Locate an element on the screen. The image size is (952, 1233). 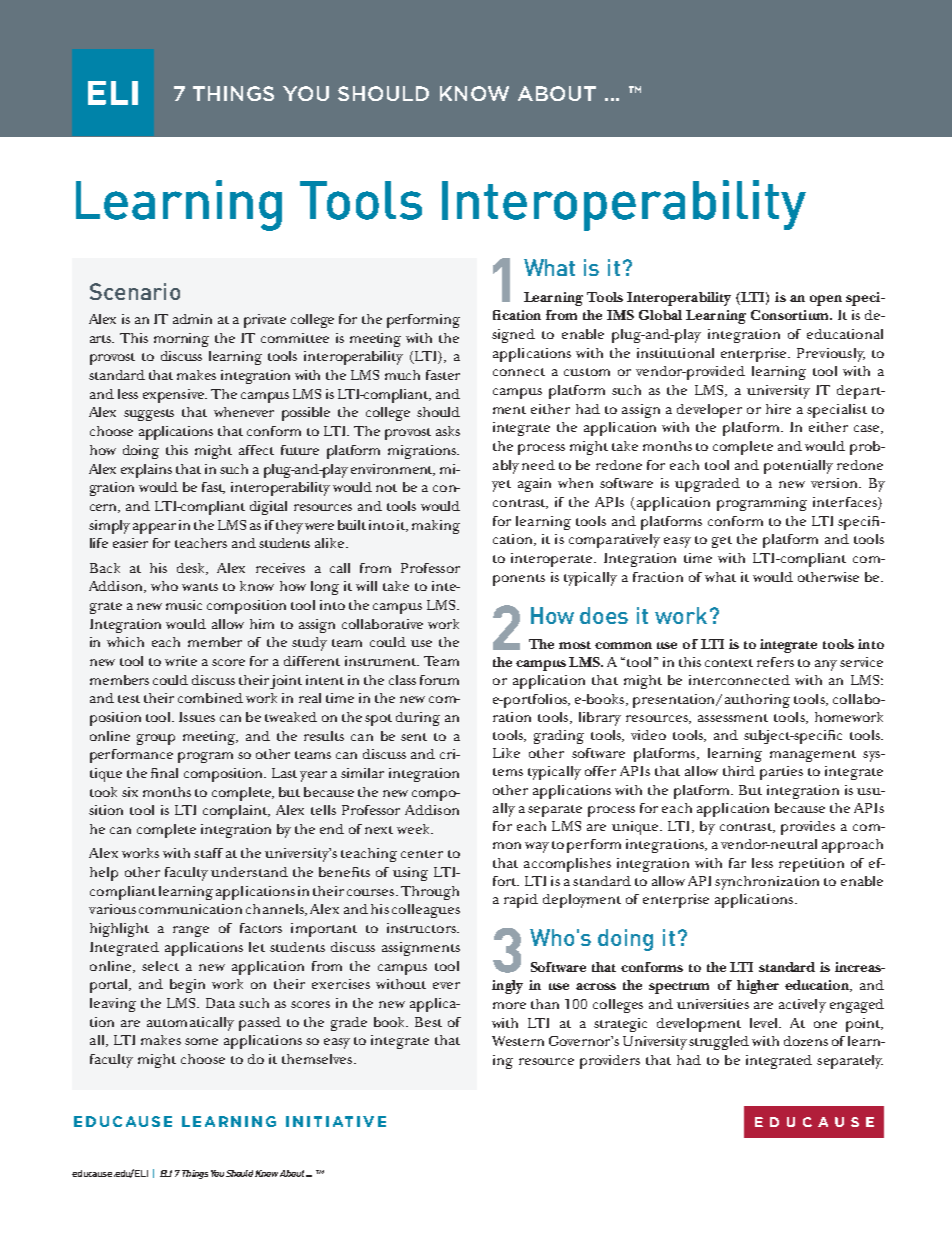
some is located at coordinates (201, 1041).
